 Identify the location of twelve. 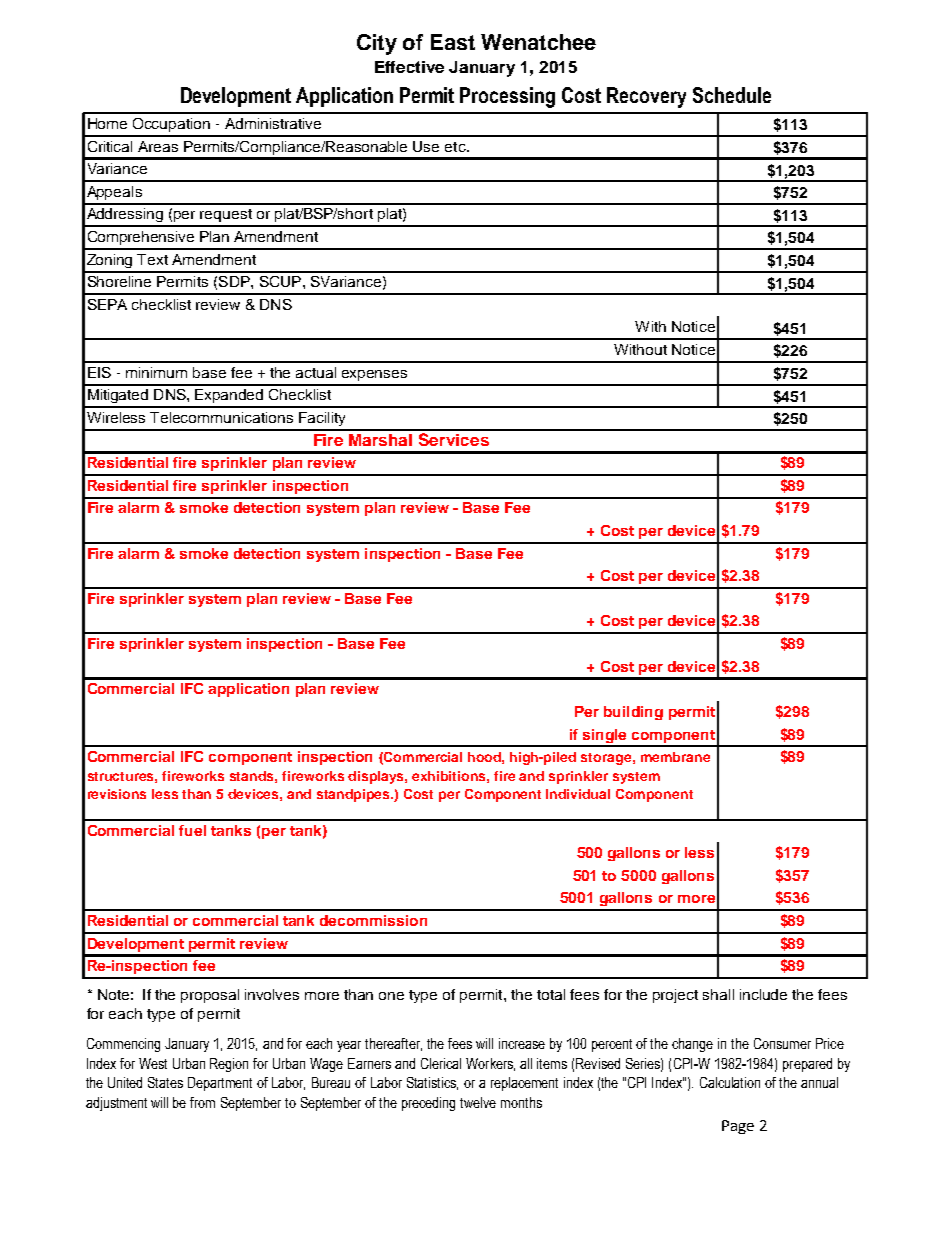
(478, 1102).
